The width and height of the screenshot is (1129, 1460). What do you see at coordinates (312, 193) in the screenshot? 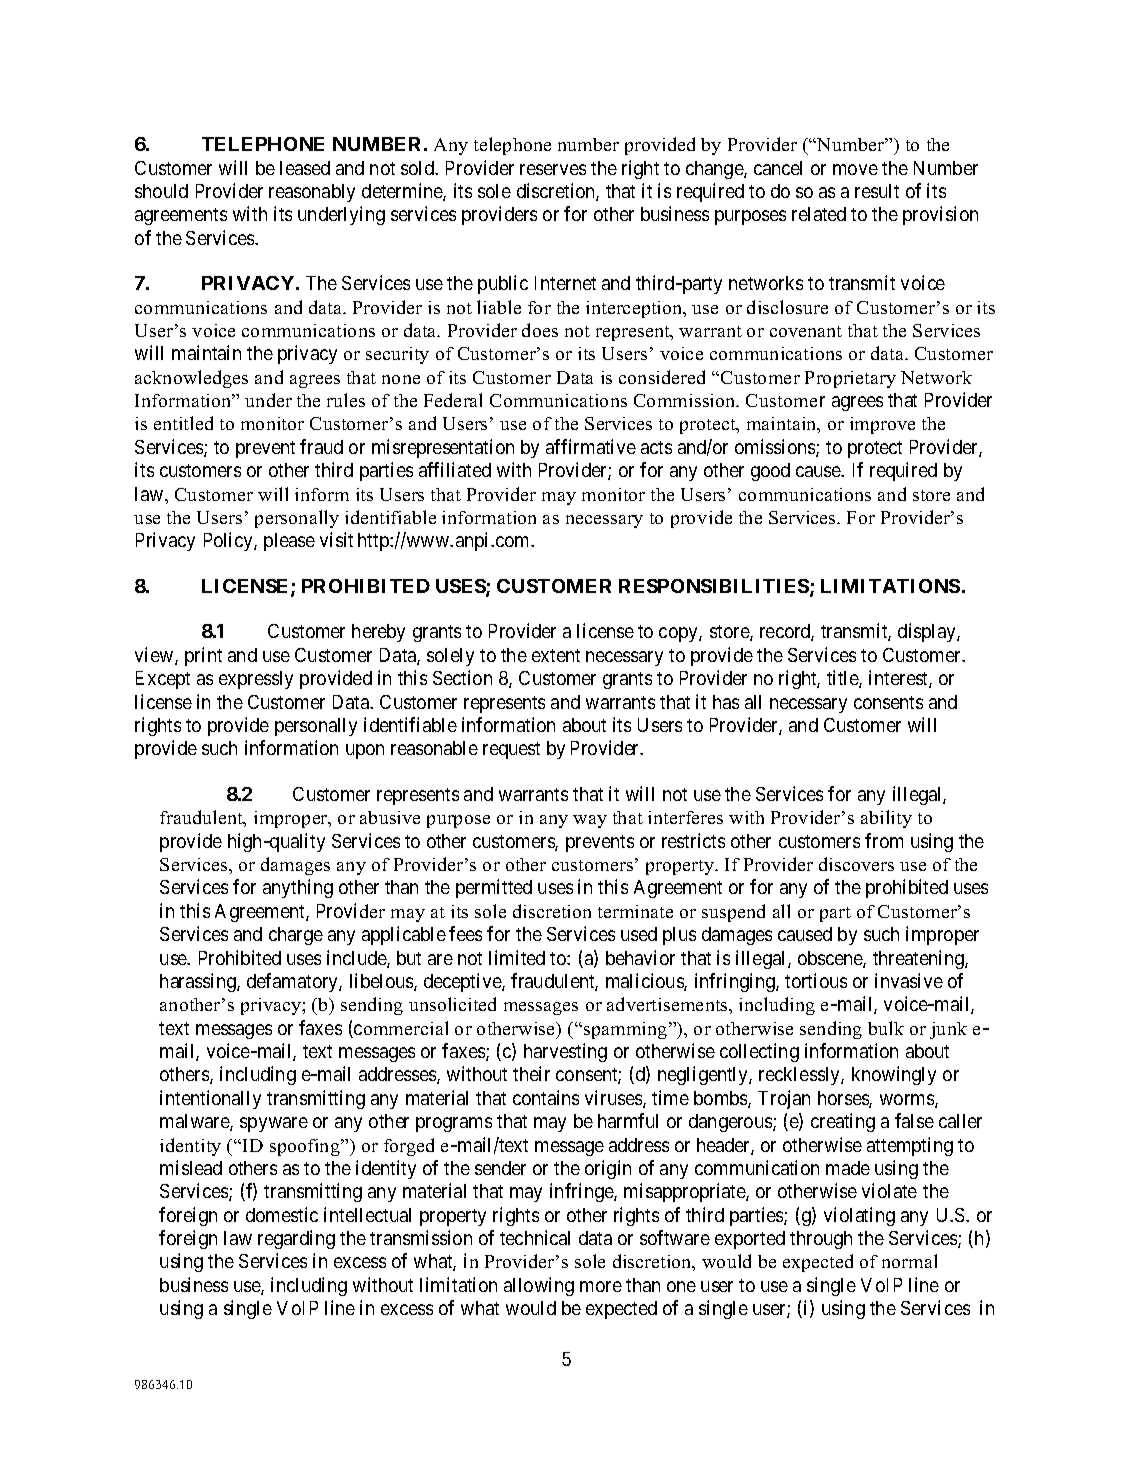
I see `reasonably` at bounding box center [312, 193].
